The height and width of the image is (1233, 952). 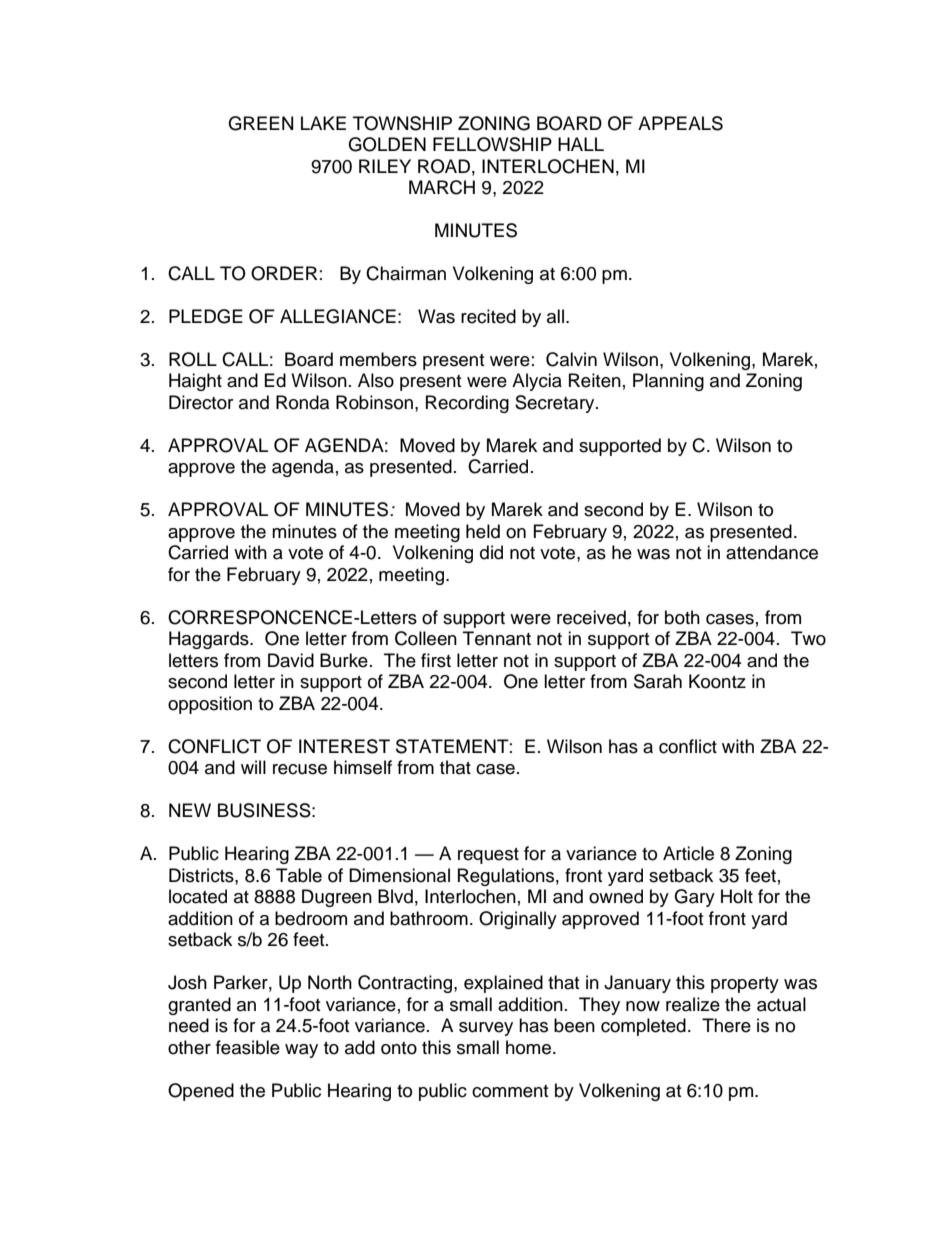 What do you see at coordinates (726, 1025) in the image?
I see `There` at bounding box center [726, 1025].
